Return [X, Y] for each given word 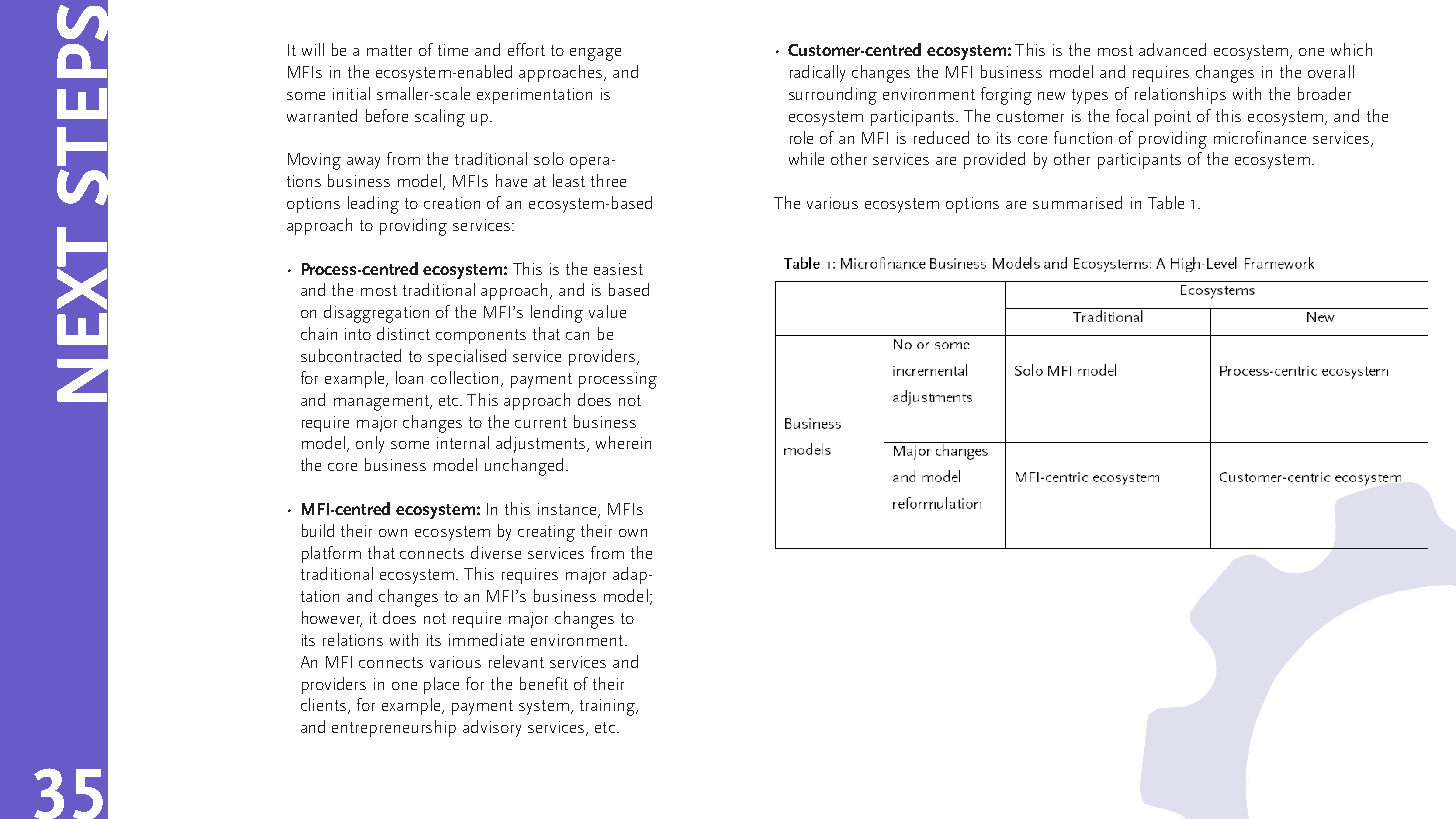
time [453, 50]
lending [557, 314]
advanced [1172, 49]
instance [568, 510]
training [608, 707]
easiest [618, 269]
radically [817, 73]
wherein [623, 442]
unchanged [524, 467]
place [441, 685]
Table [1166, 202]
